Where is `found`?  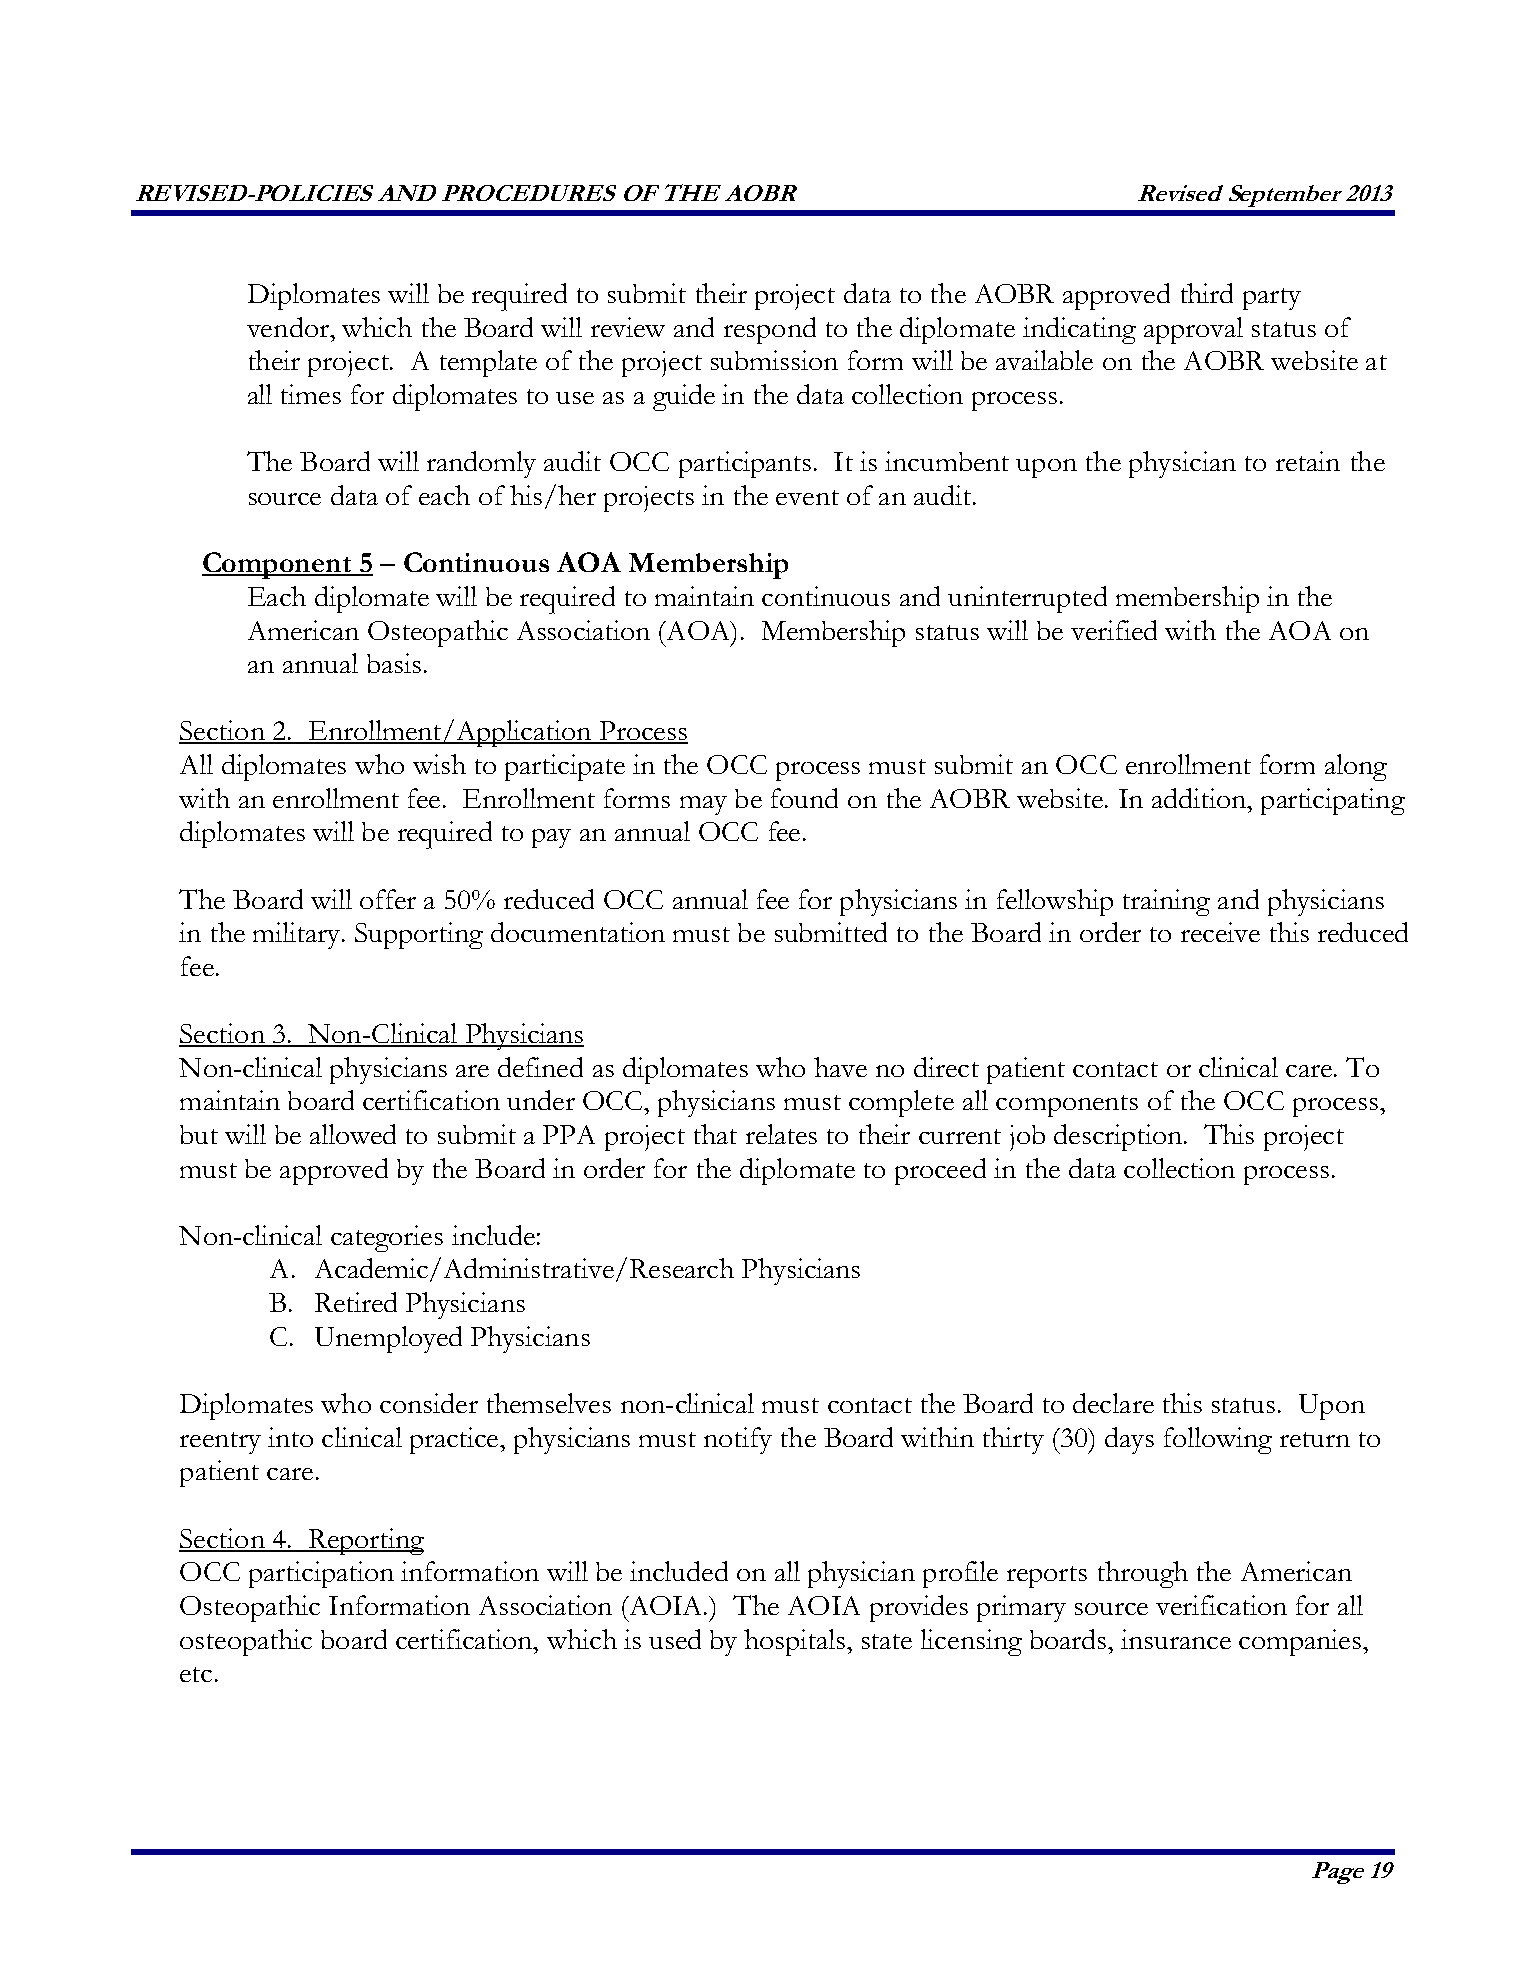 found is located at coordinates (804, 798).
